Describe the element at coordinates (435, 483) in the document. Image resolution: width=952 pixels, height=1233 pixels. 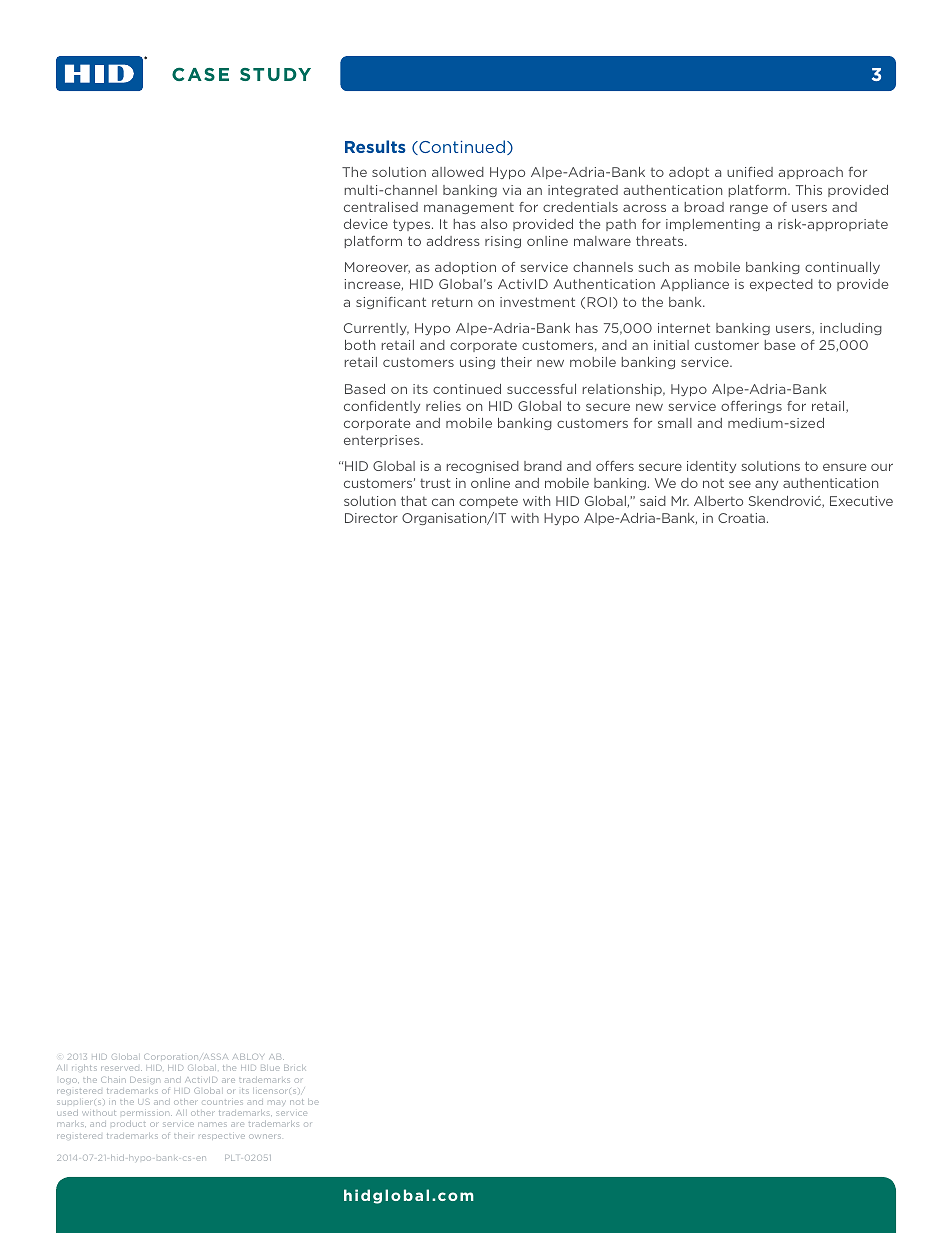
I see `trust` at that location.
